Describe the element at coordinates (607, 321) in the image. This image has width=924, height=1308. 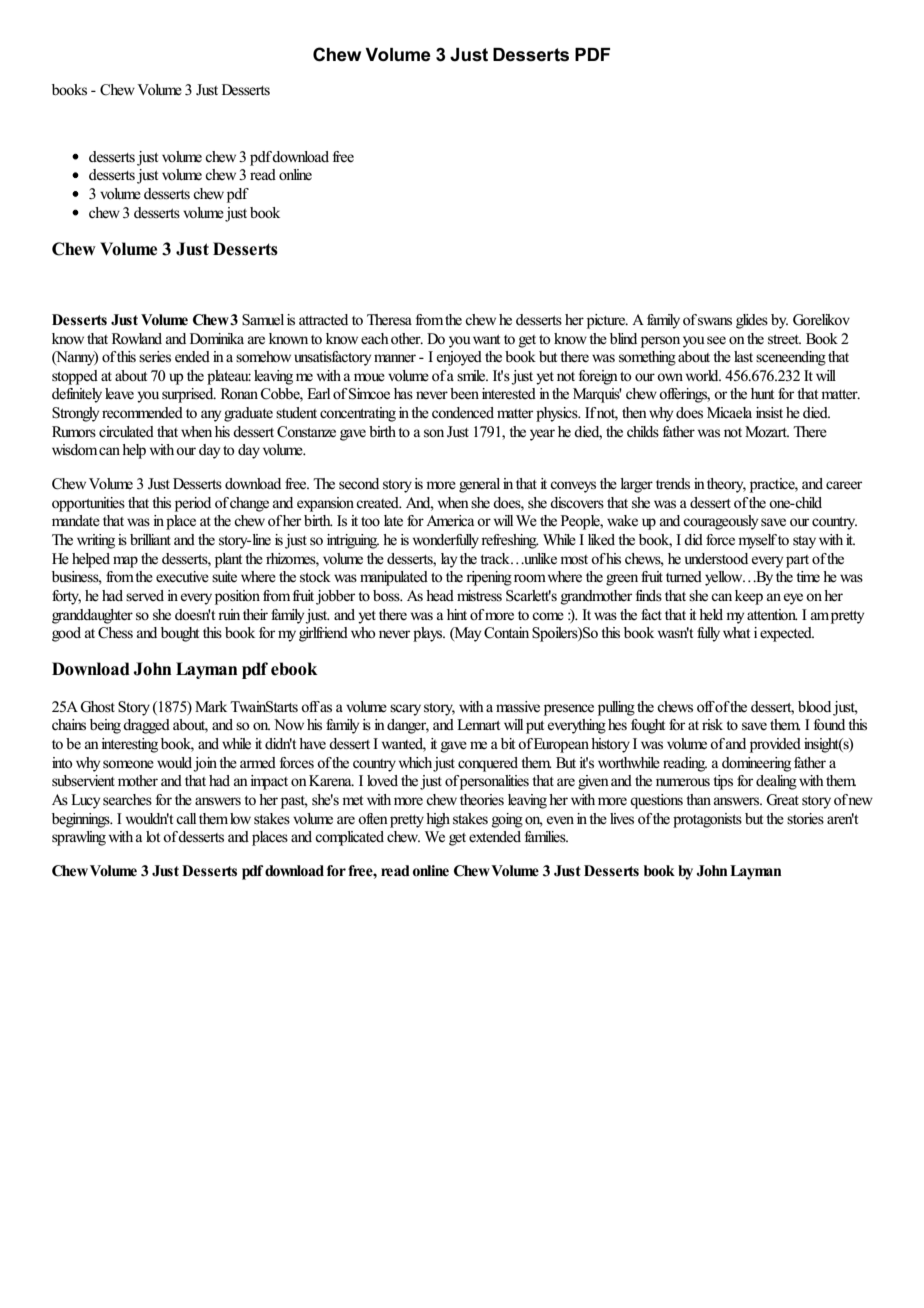
I see `picture` at that location.
